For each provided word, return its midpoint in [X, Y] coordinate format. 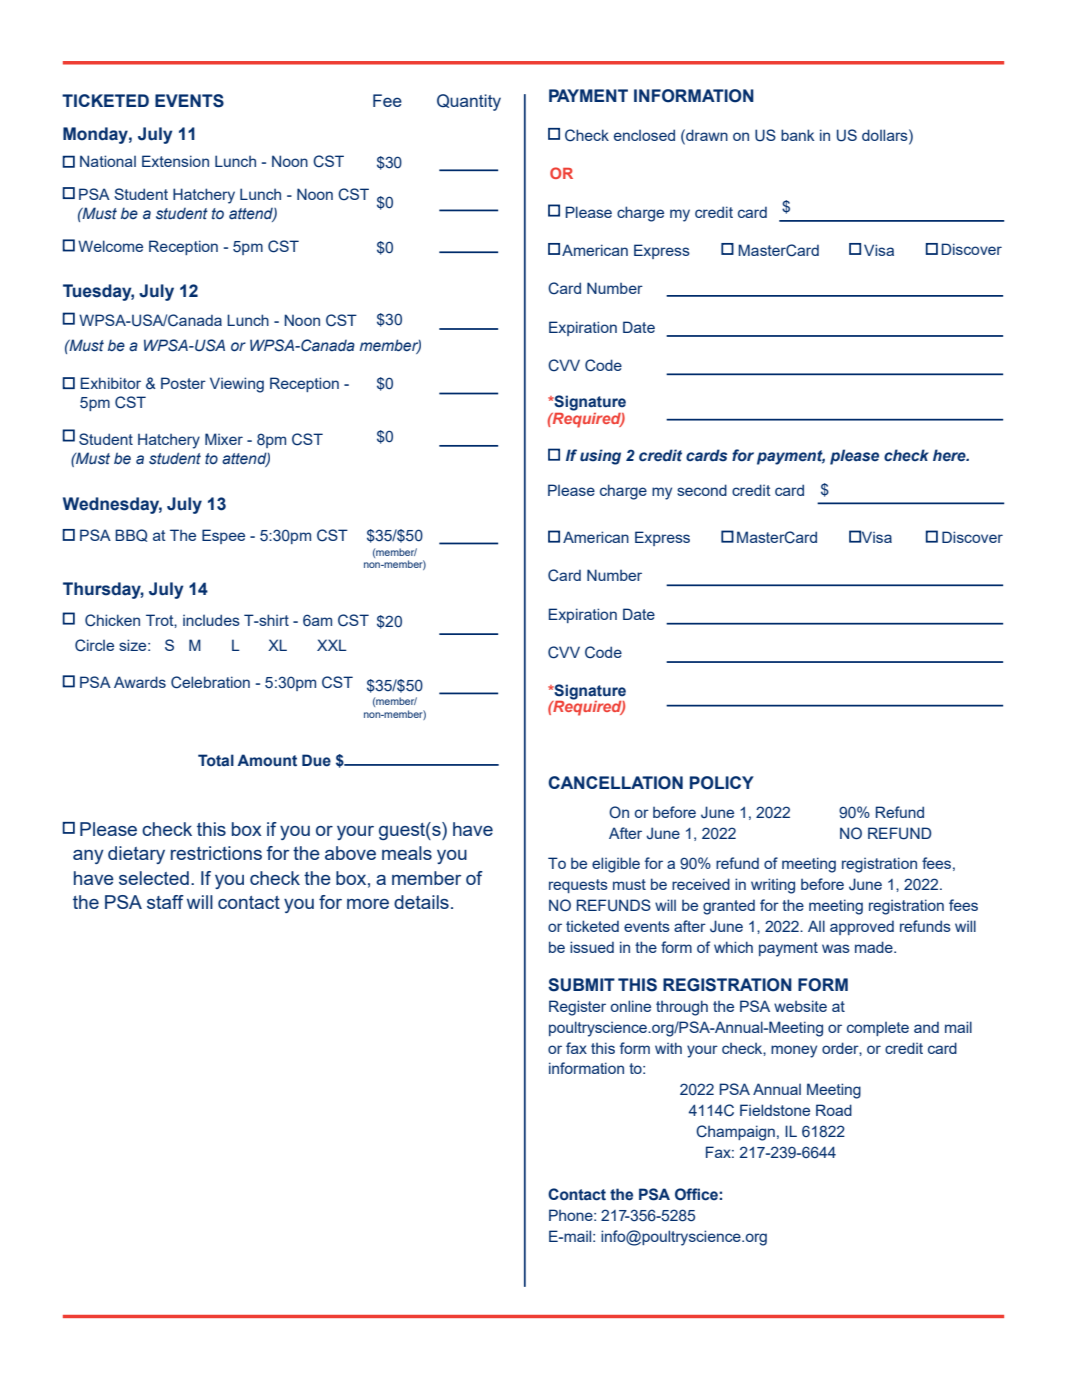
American [596, 537]
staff [165, 902]
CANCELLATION [615, 783]
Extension [175, 161]
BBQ [131, 535]
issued [592, 947]
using [600, 457]
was [836, 948]
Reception [183, 247]
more [368, 904]
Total [216, 760]
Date [639, 614]
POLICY [722, 783]
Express [662, 538]
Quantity [469, 102]
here [950, 455]
